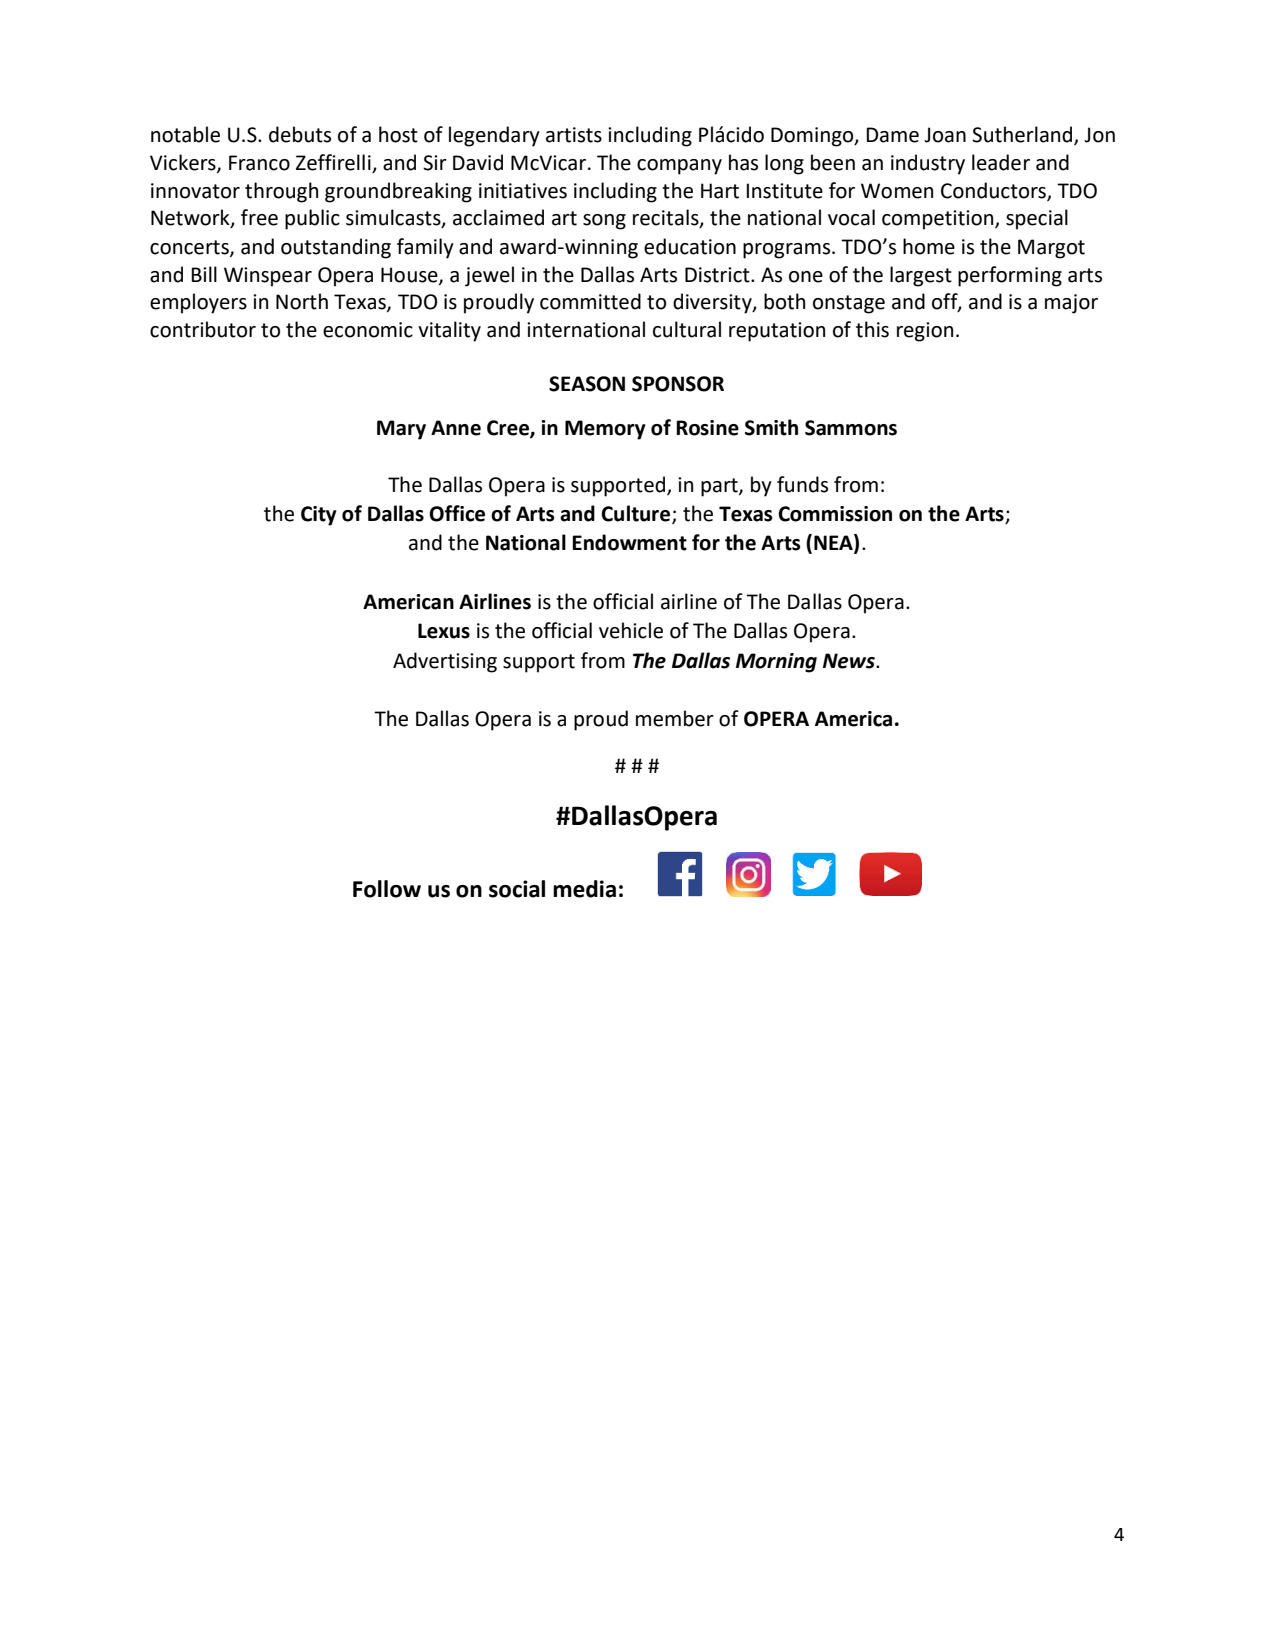 The image size is (1274, 1649). I want to click on social, so click(517, 889).
